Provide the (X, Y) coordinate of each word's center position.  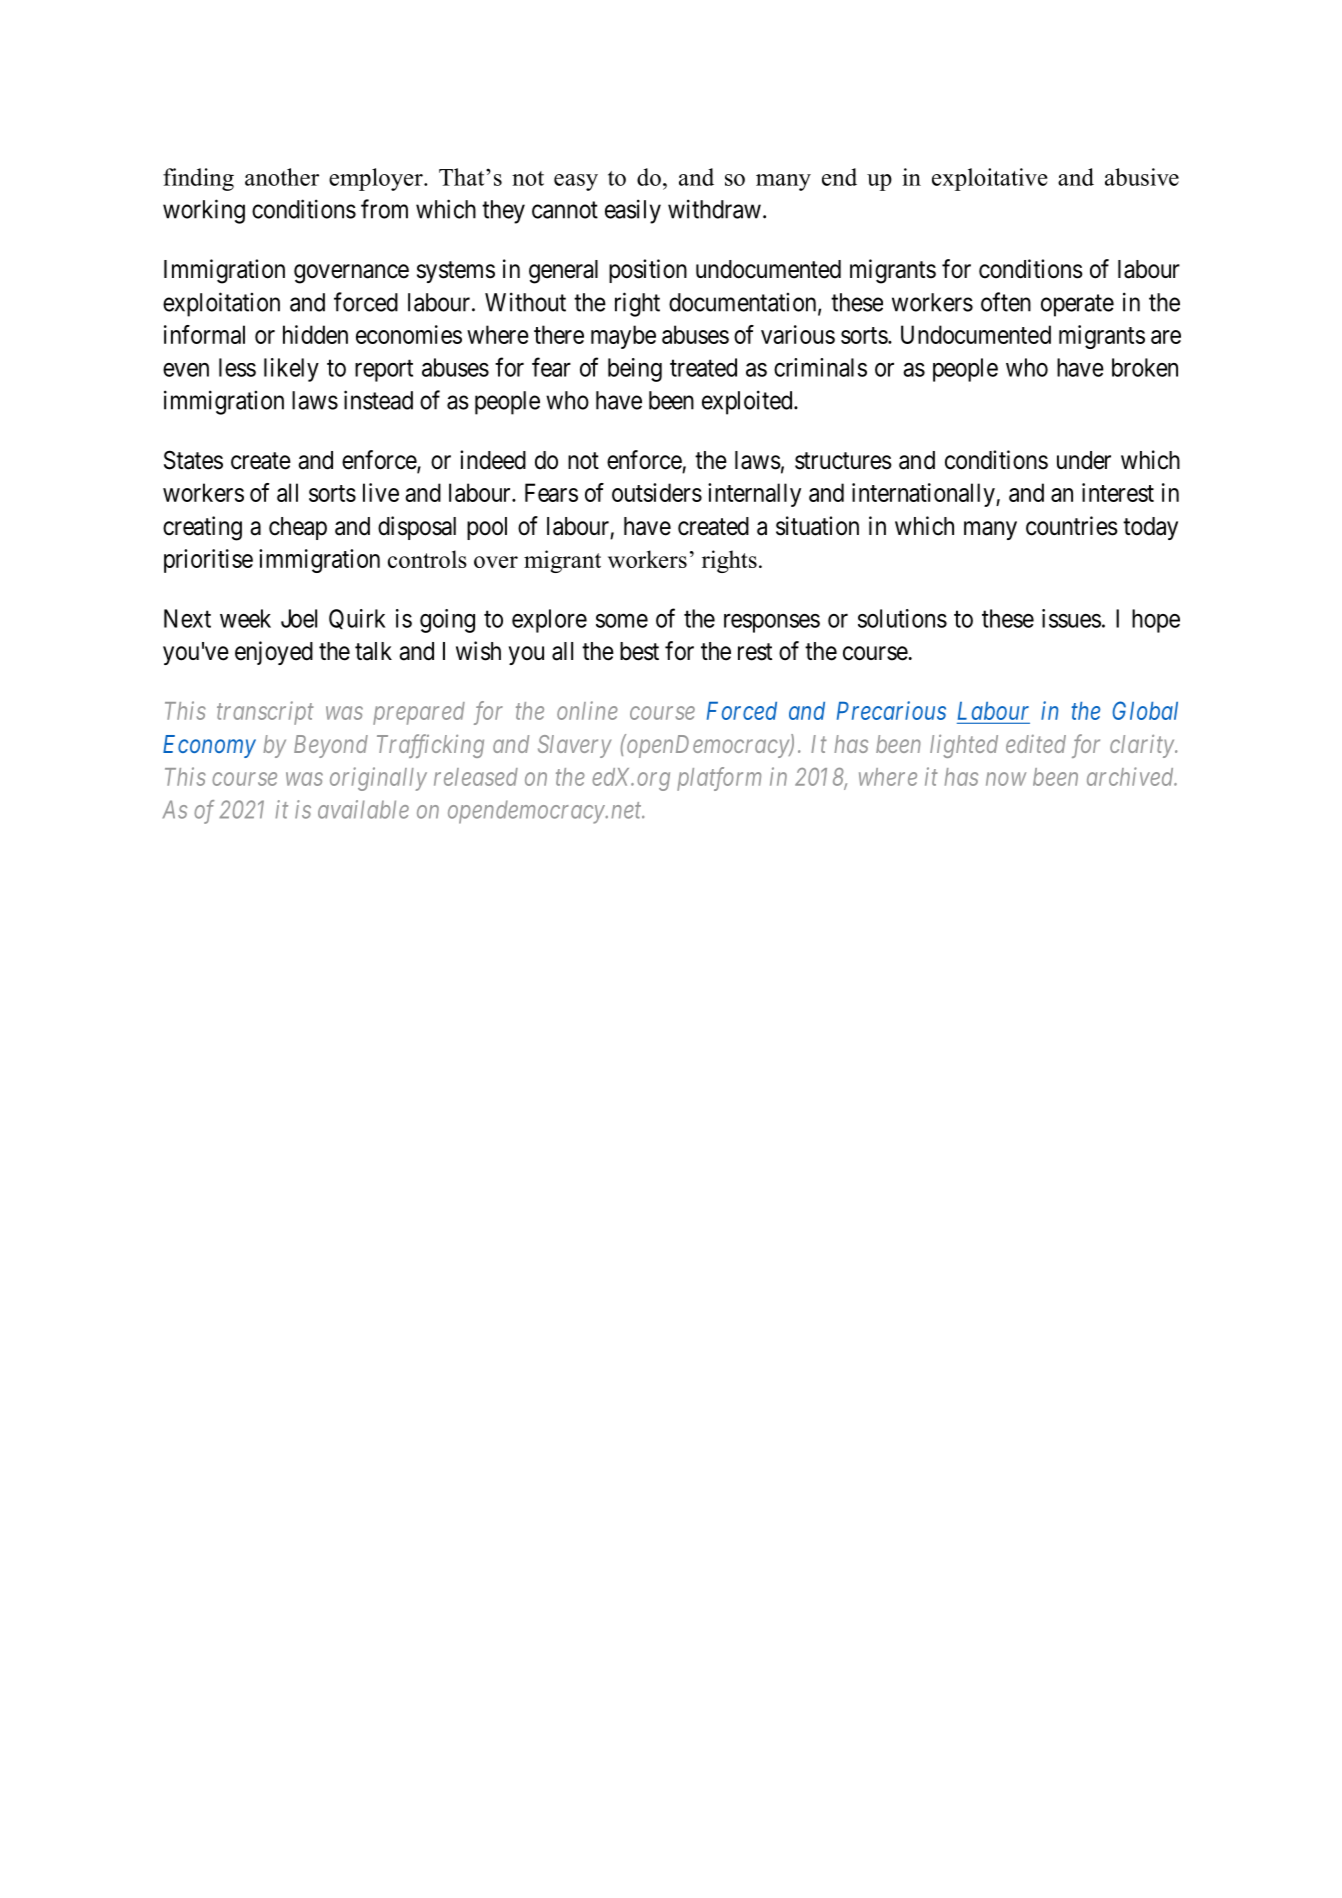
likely (291, 370)
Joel (299, 618)
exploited (748, 402)
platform (719, 779)
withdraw (714, 209)
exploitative (989, 179)
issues (1071, 618)
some (622, 621)
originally (378, 779)
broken (1145, 367)
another (282, 177)
